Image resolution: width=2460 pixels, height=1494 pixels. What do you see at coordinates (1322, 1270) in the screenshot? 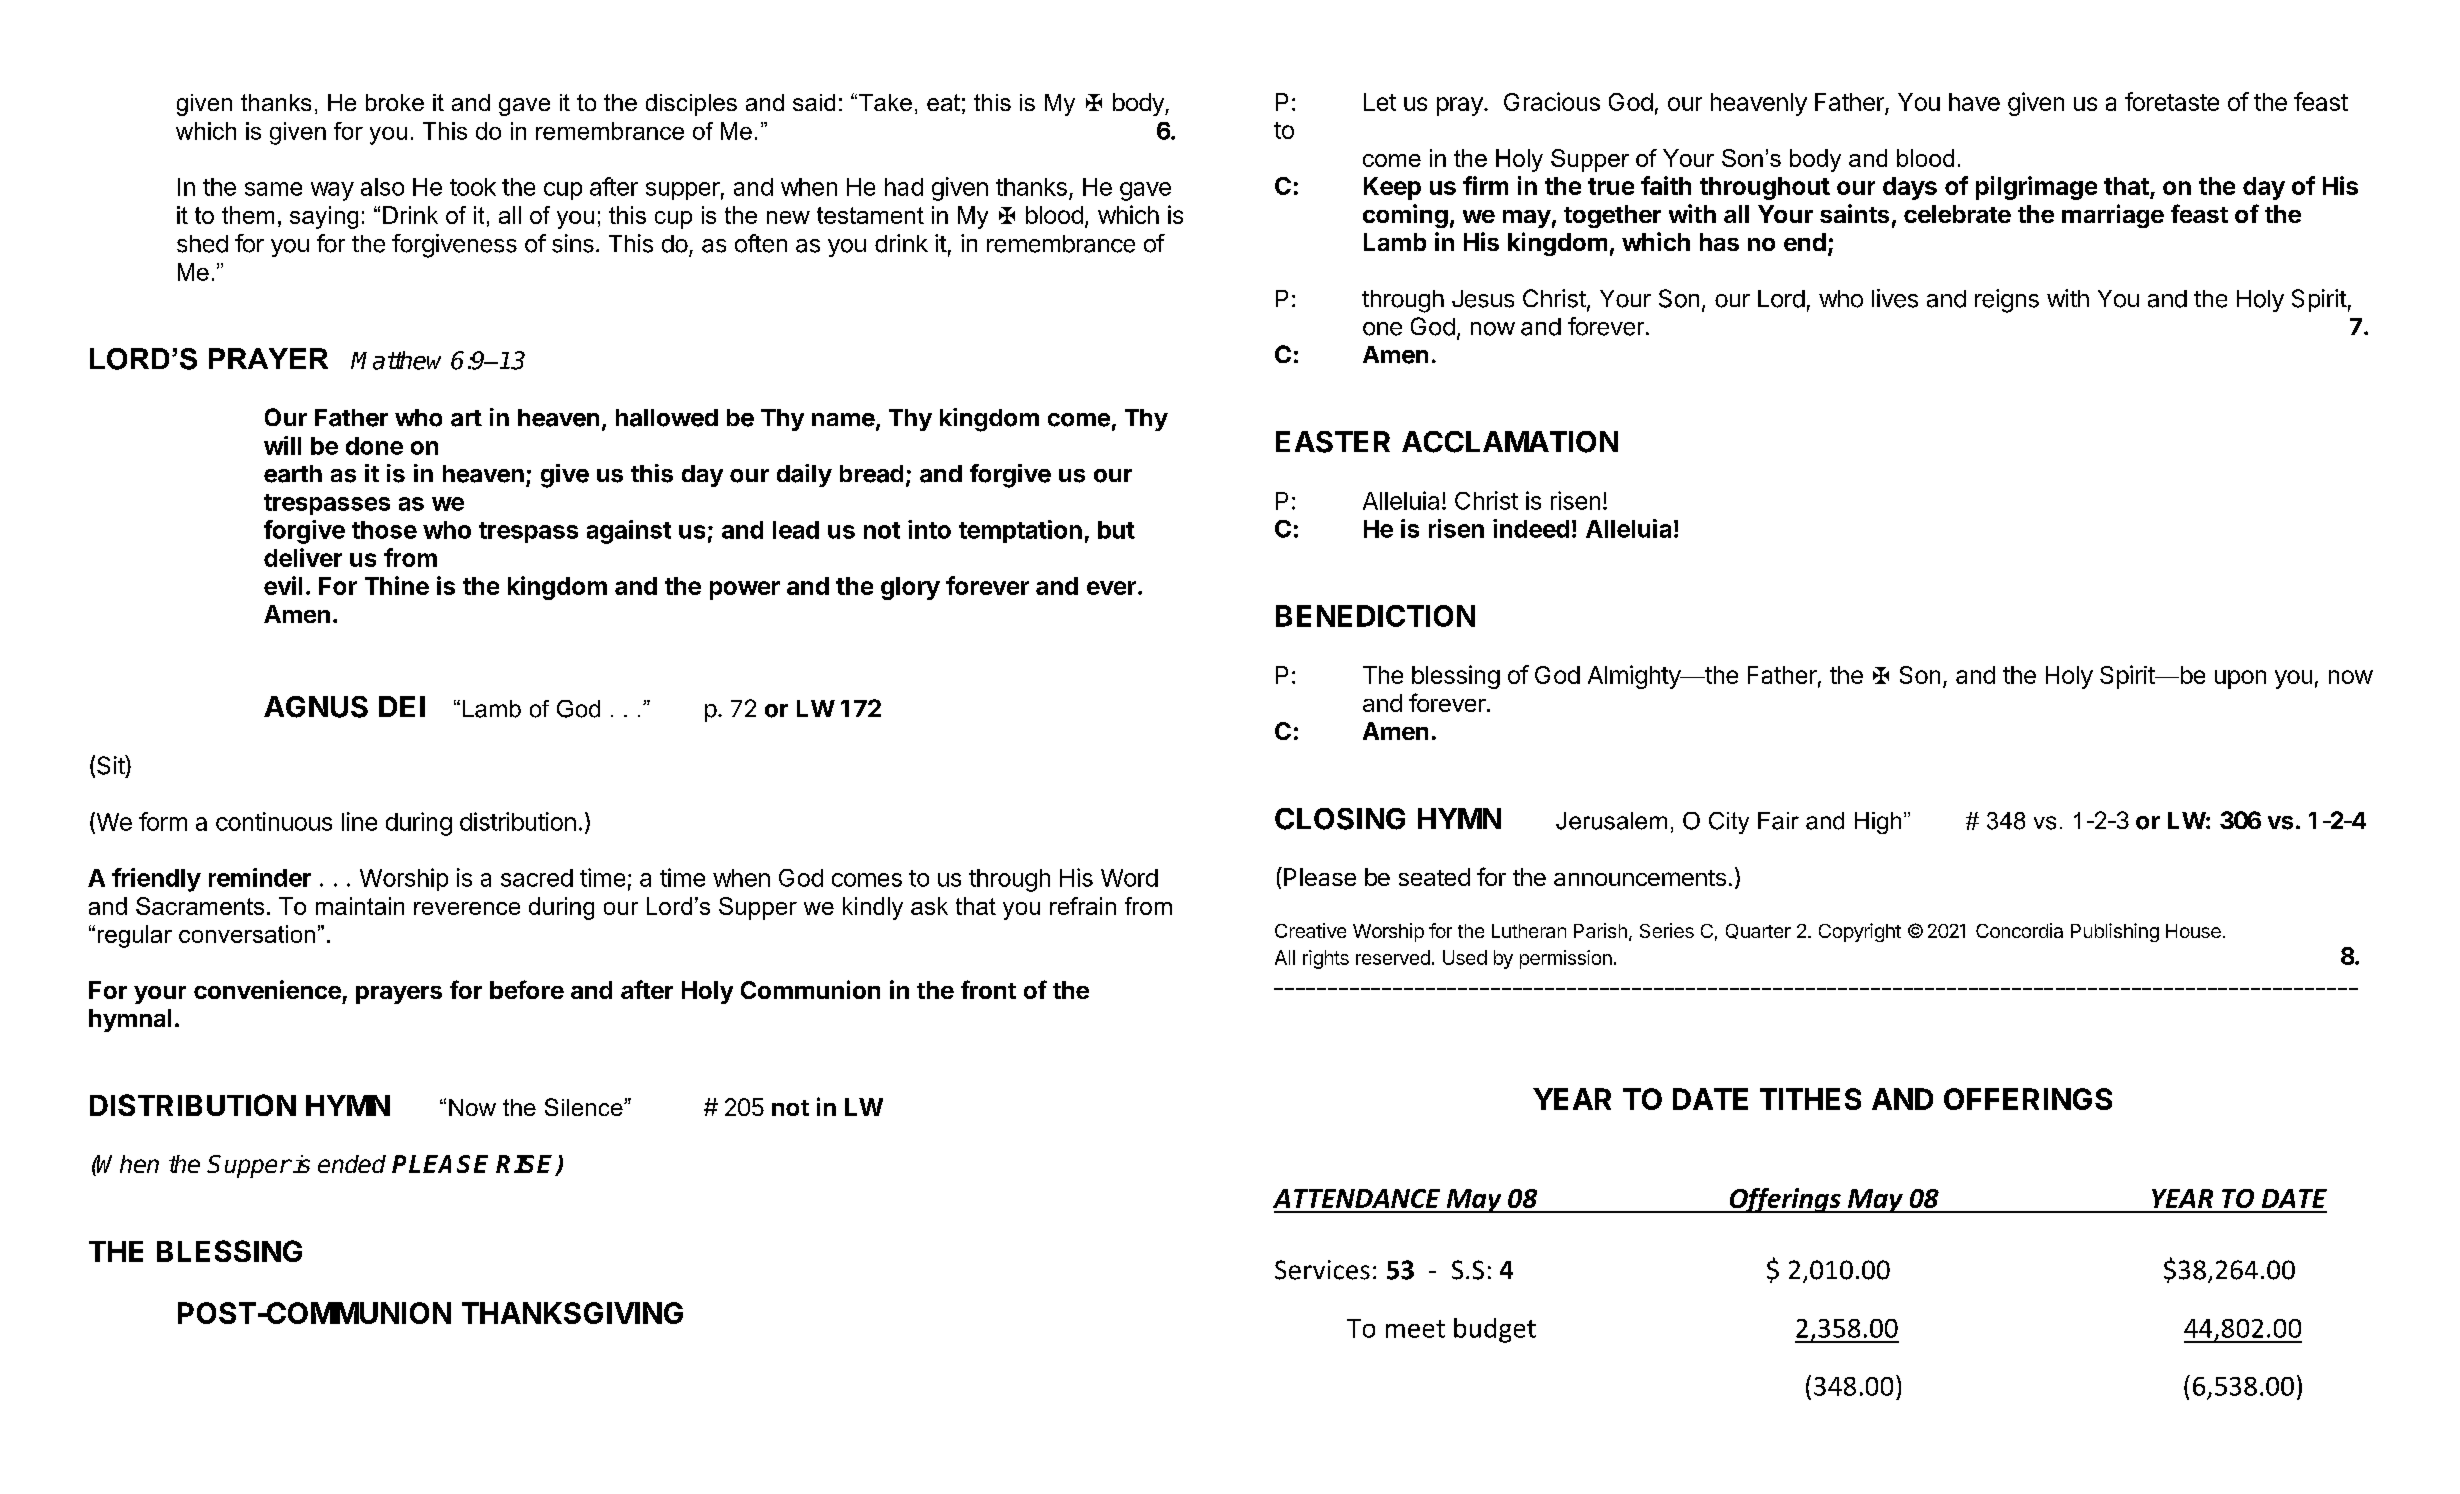
I see `Services` at bounding box center [1322, 1270].
